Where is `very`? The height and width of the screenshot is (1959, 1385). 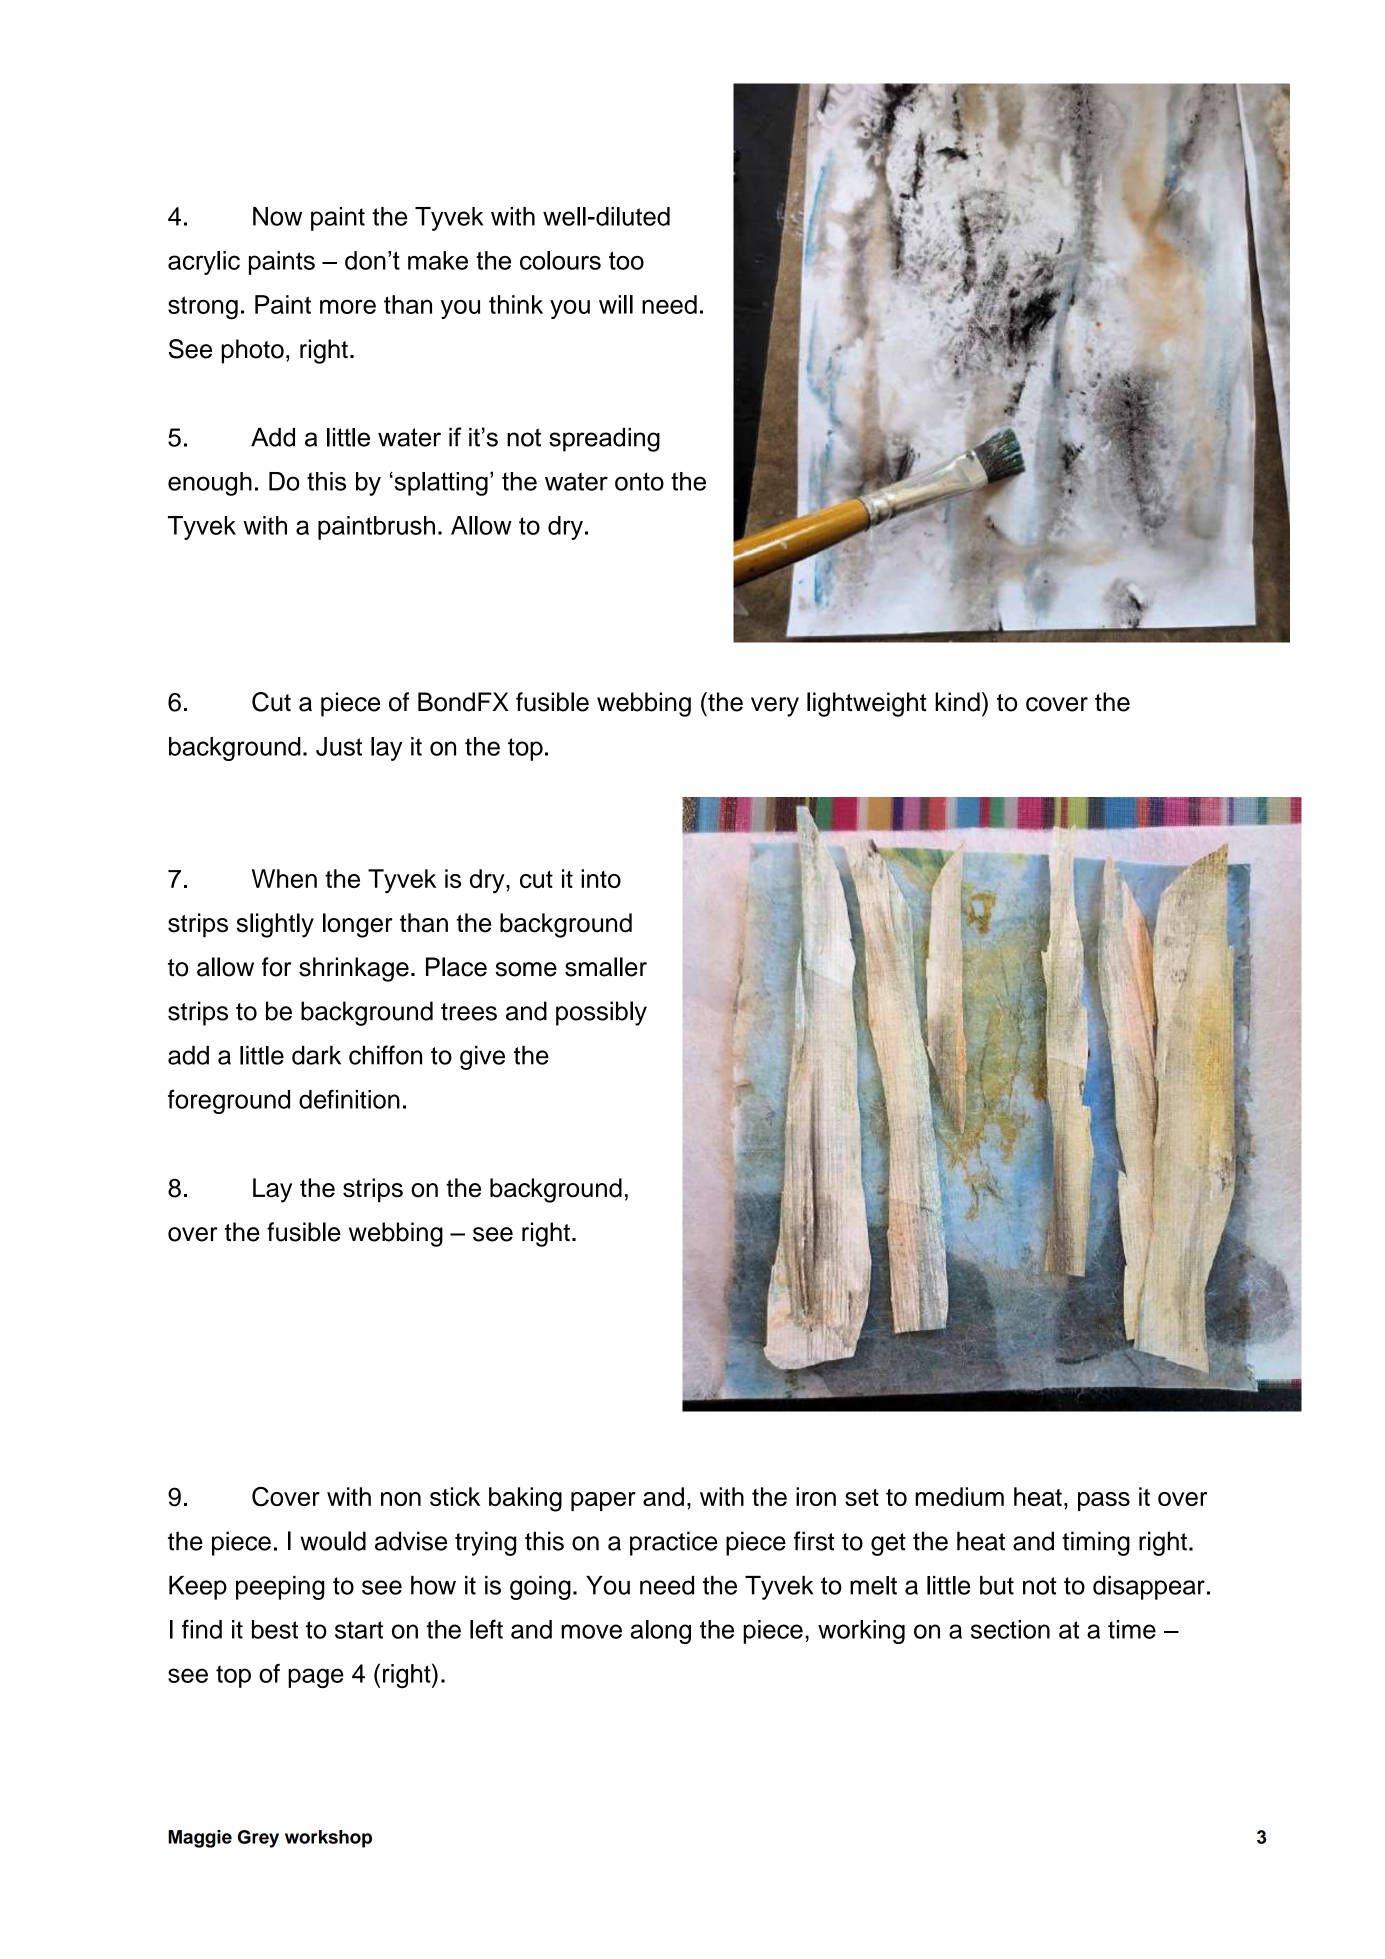
very is located at coordinates (775, 707).
